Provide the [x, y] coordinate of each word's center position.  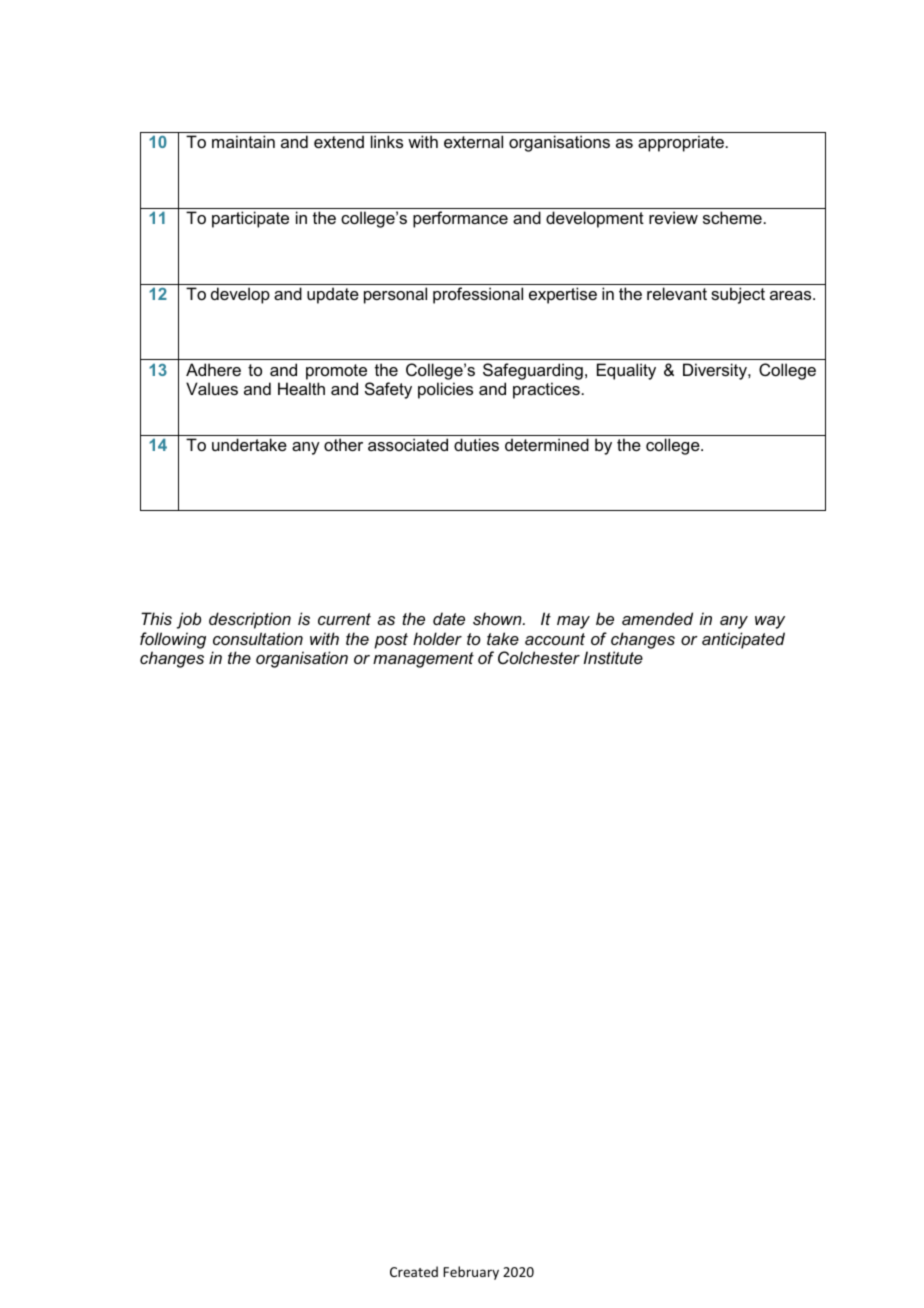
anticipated [743, 640]
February [471, 1273]
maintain [243, 141]
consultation [258, 638]
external [473, 141]
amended [657, 618]
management [423, 660]
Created [414, 1271]
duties [476, 444]
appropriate [681, 143]
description [250, 620]
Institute [613, 657]
